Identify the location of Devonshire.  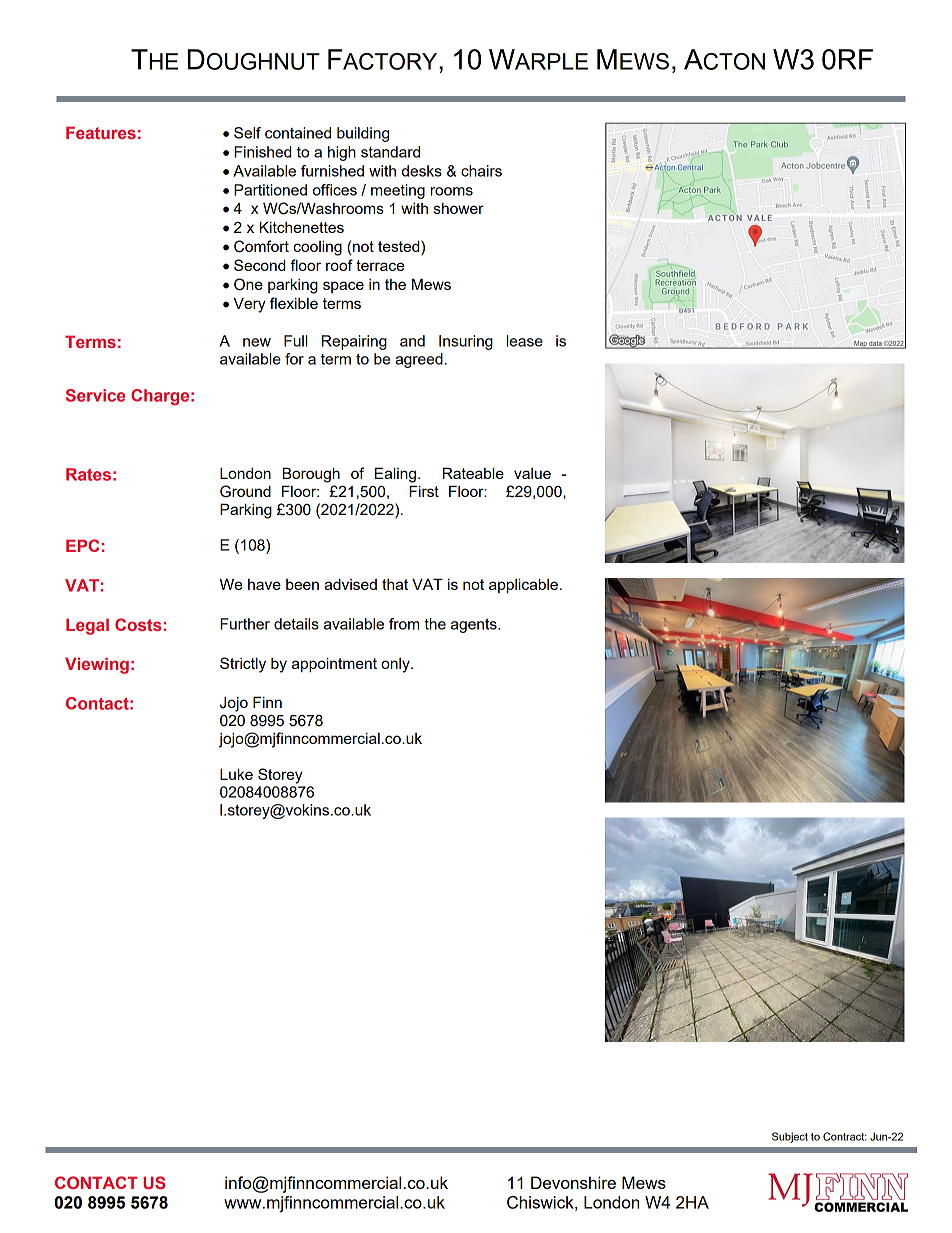
(573, 1182).
